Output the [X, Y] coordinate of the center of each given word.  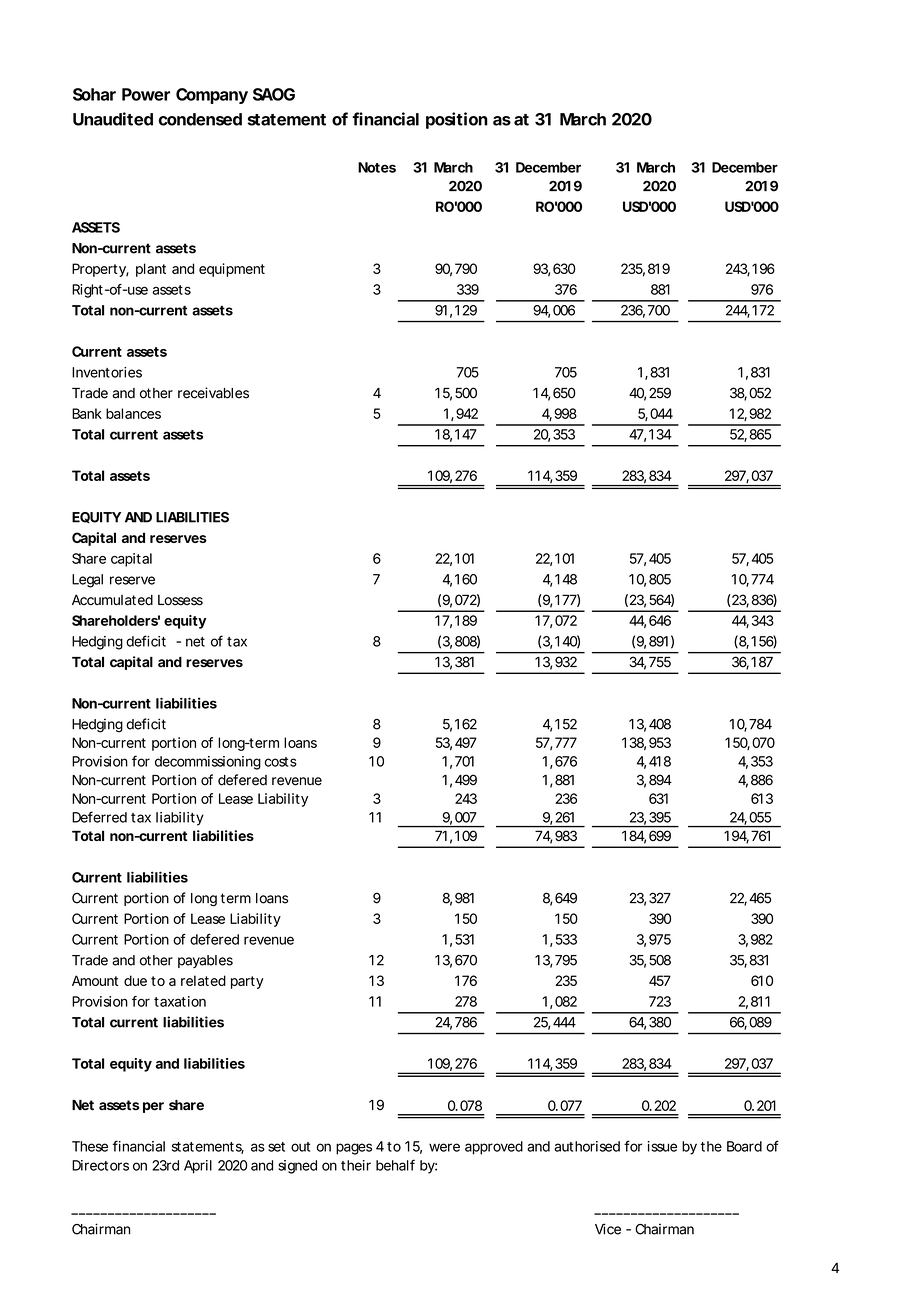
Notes [377, 167]
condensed [200, 119]
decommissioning [208, 763]
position [457, 120]
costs [280, 762]
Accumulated [112, 600]
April [198, 1167]
